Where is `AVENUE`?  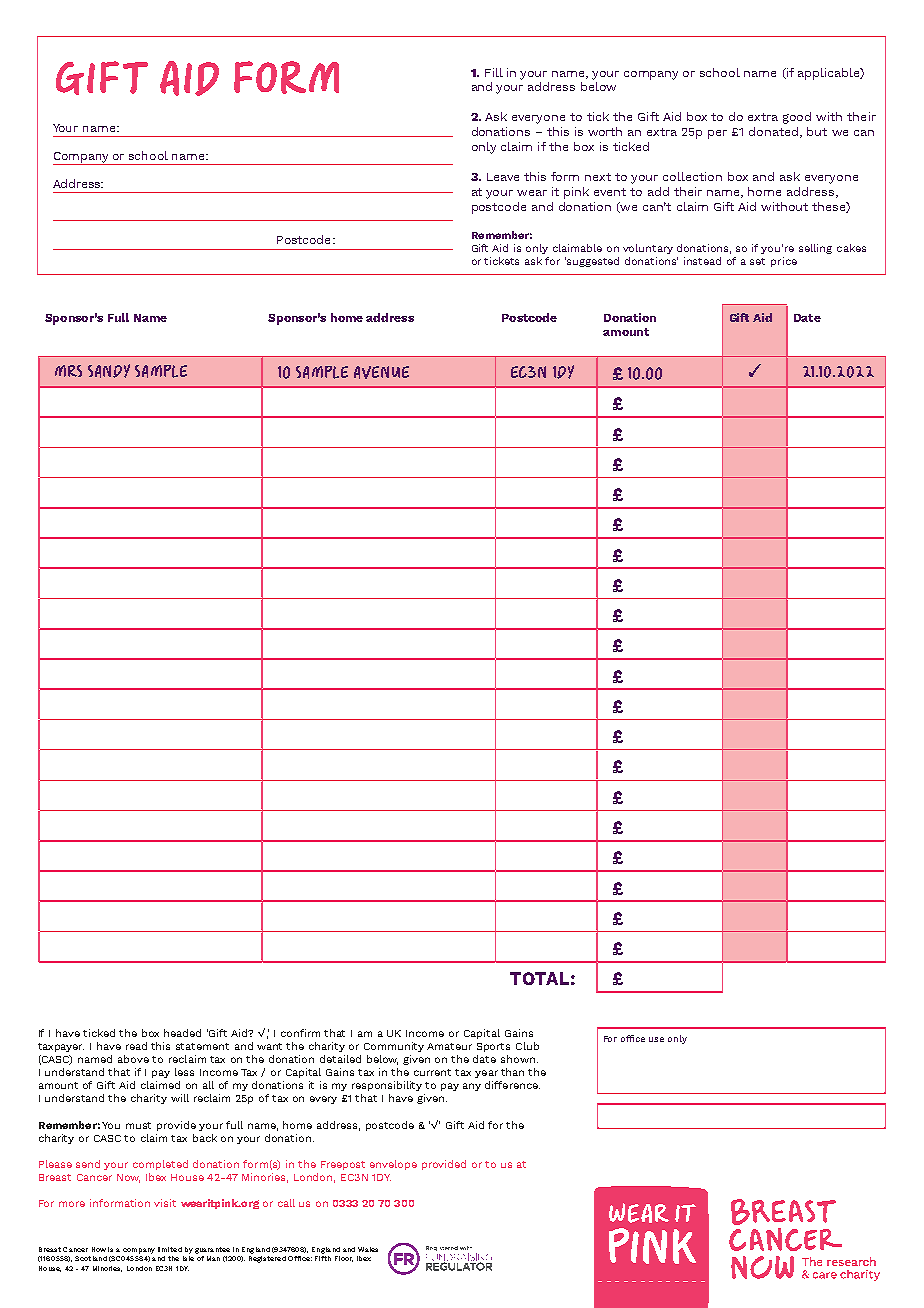
AVENUE is located at coordinates (381, 372).
